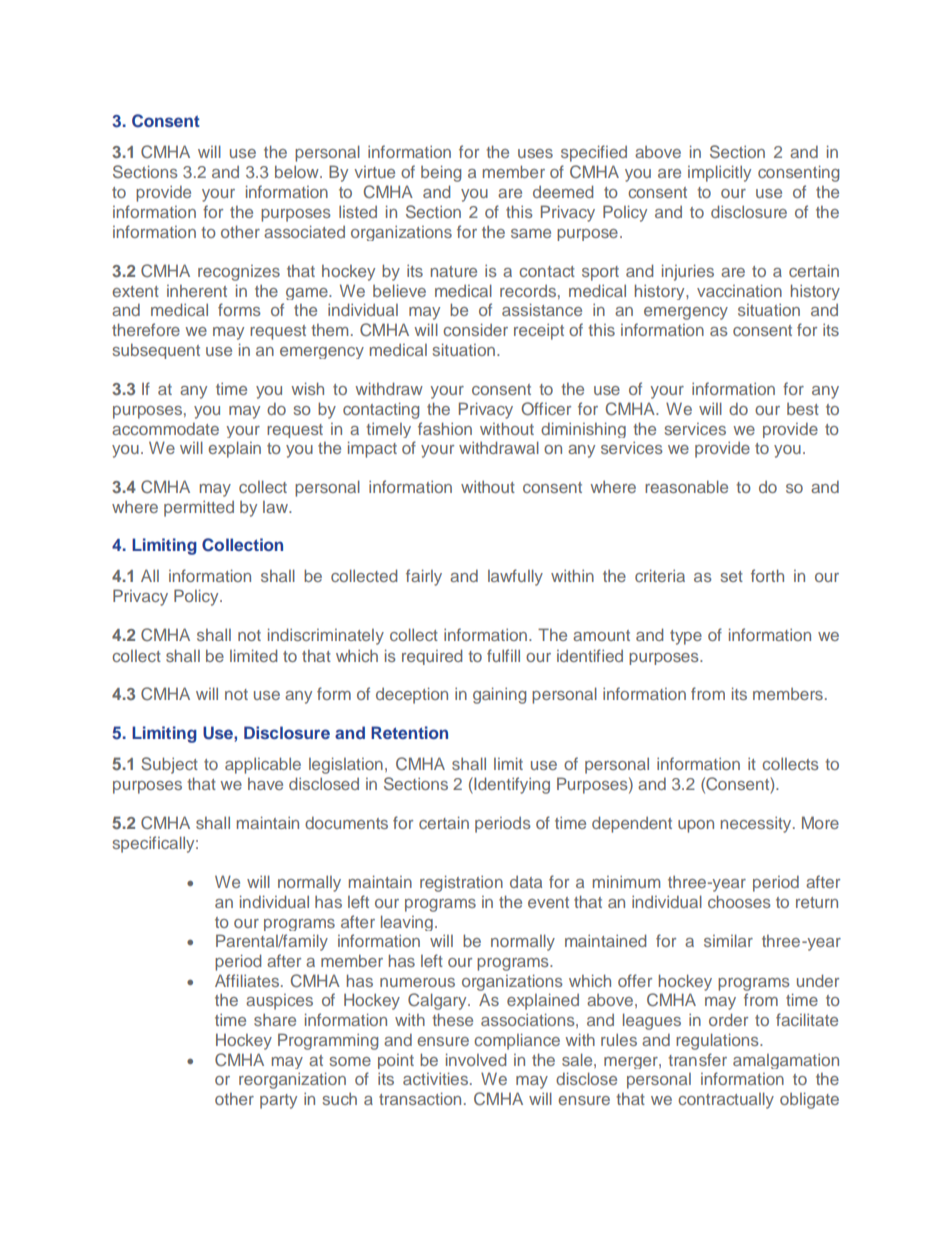  What do you see at coordinates (326, 636) in the screenshot?
I see `indiscriminately` at bounding box center [326, 636].
